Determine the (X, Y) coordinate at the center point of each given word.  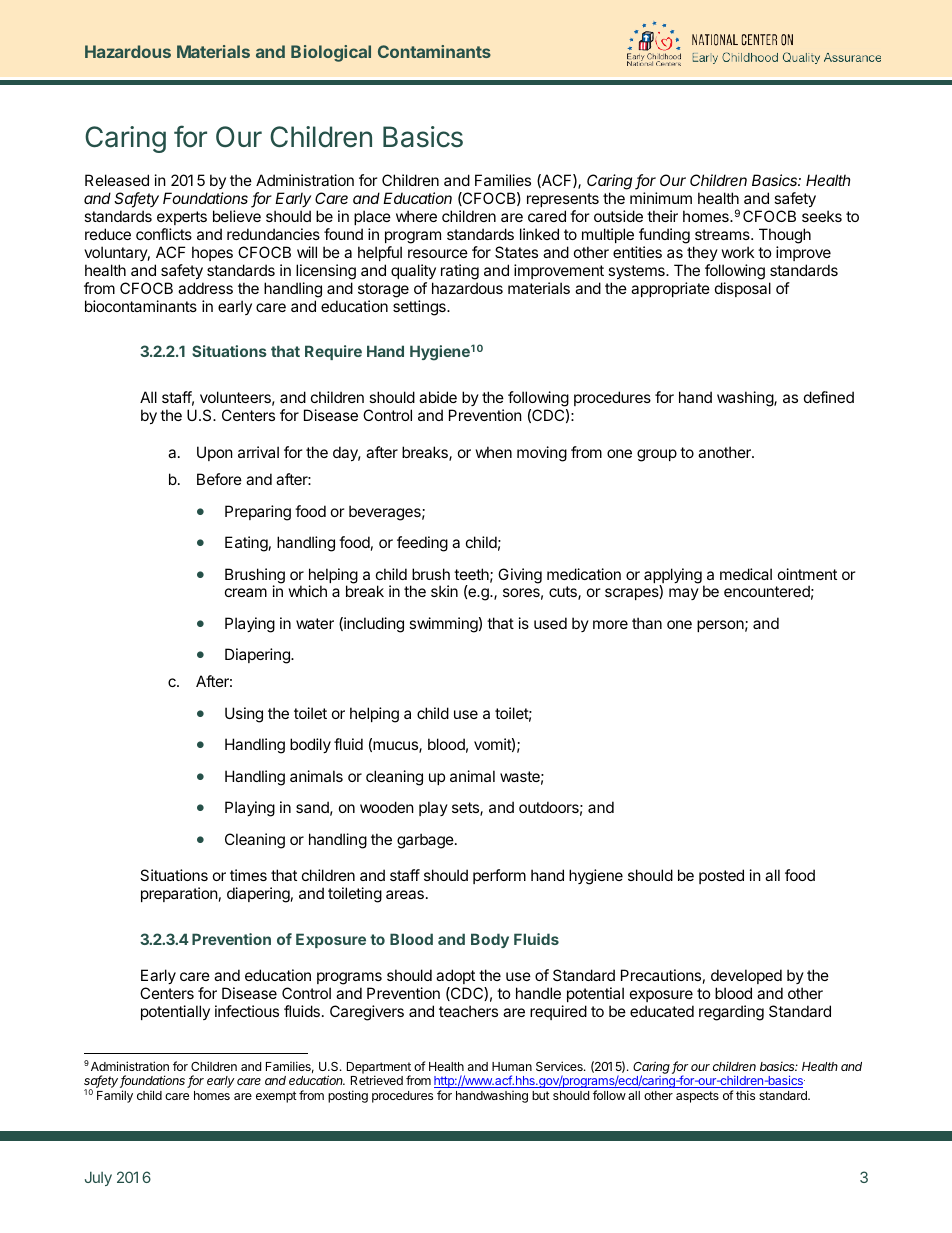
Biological (331, 53)
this (745, 1095)
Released (117, 180)
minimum (661, 198)
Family (115, 1096)
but (541, 1095)
